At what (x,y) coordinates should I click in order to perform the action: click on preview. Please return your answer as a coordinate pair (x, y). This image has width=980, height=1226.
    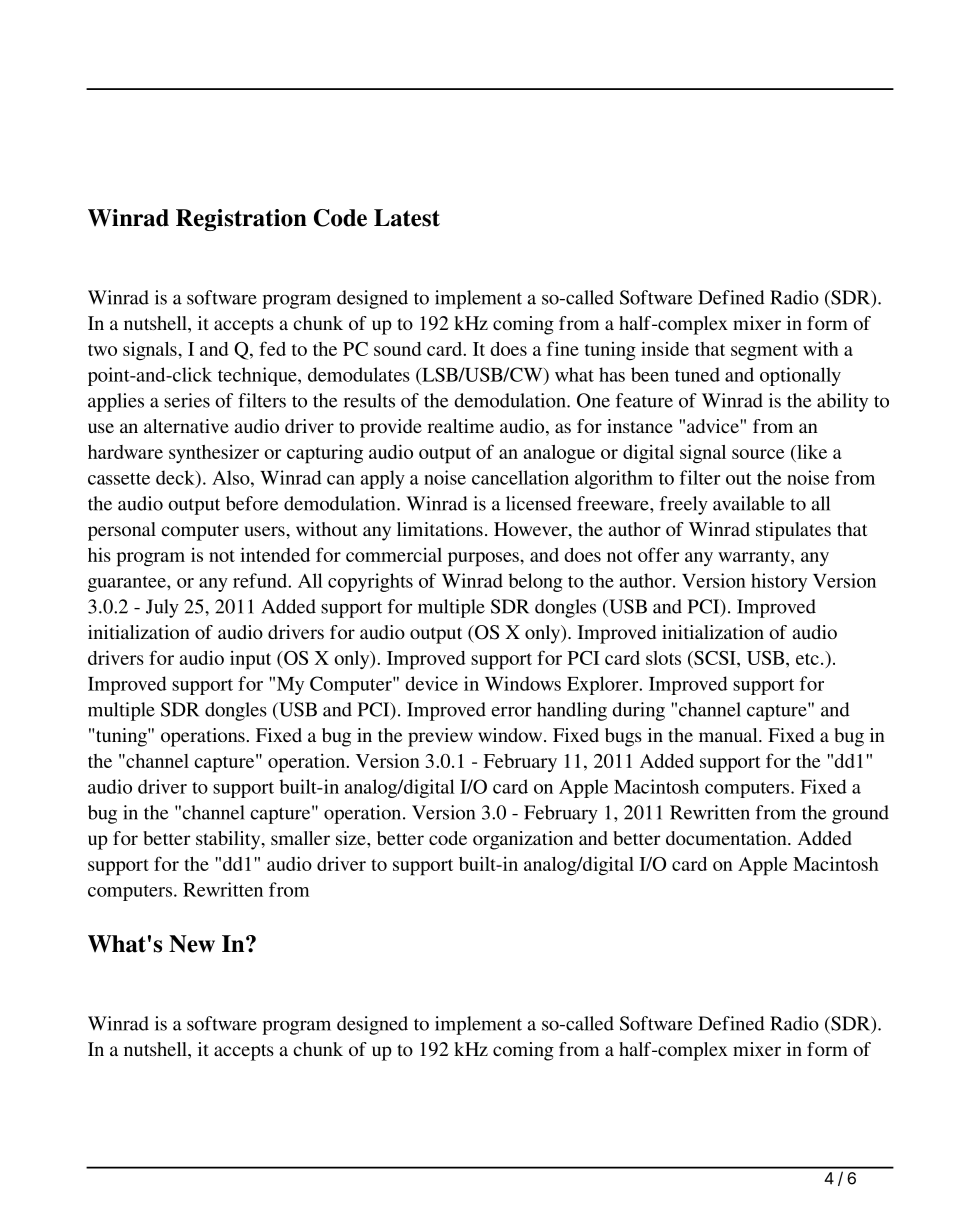
    Looking at the image, I should click on (440, 737).
